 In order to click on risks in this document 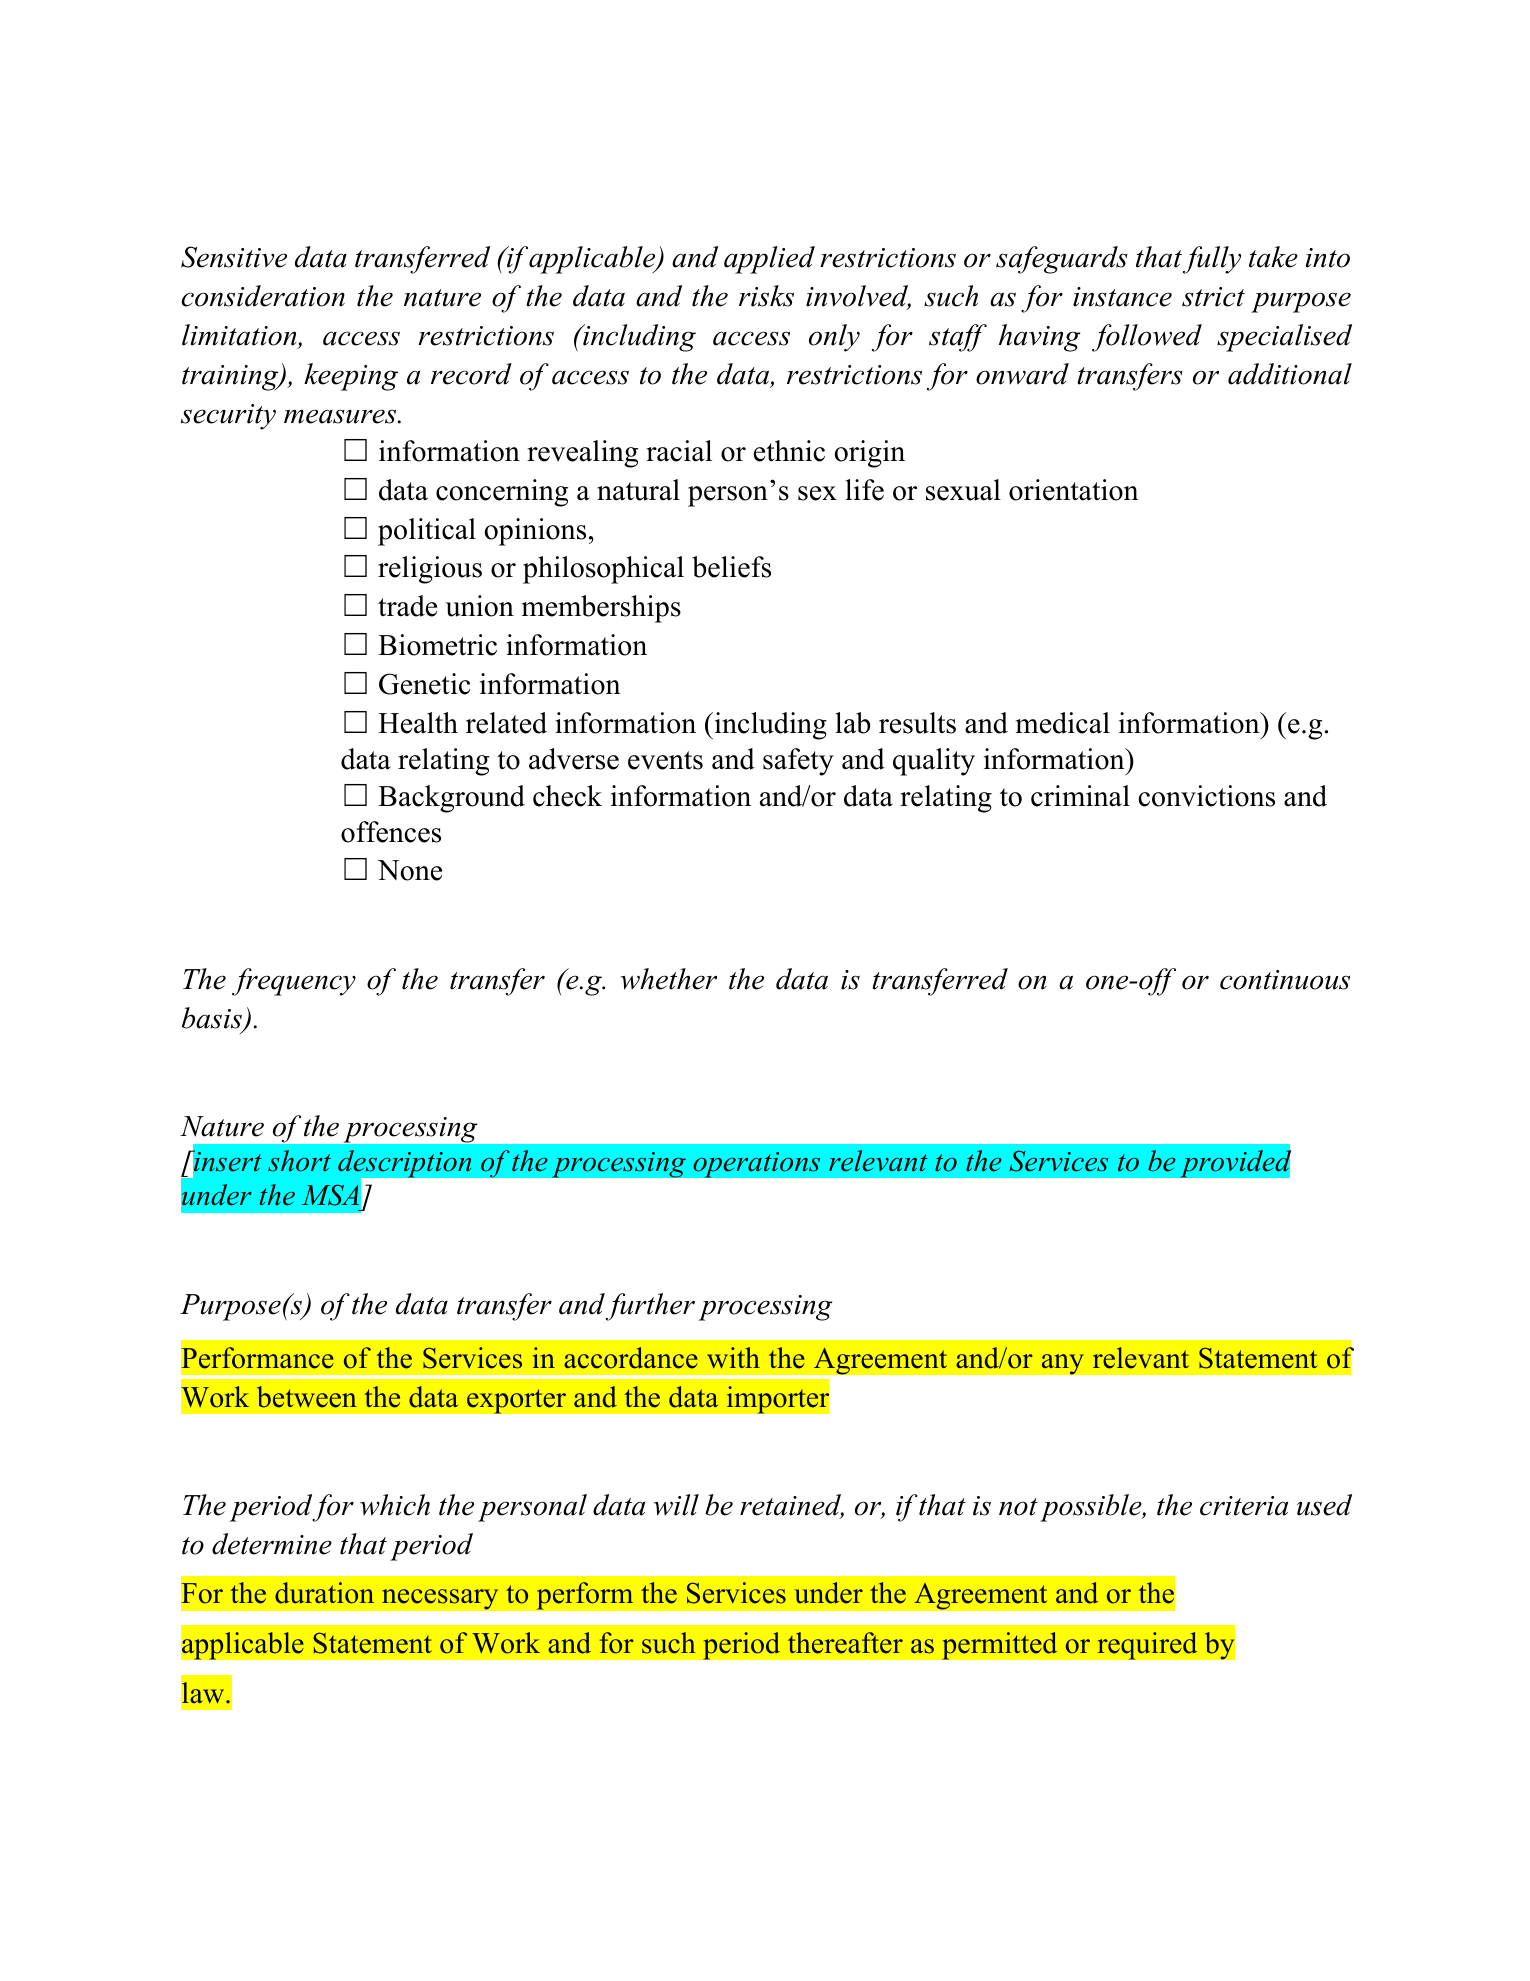, I will do `click(766, 296)`.
